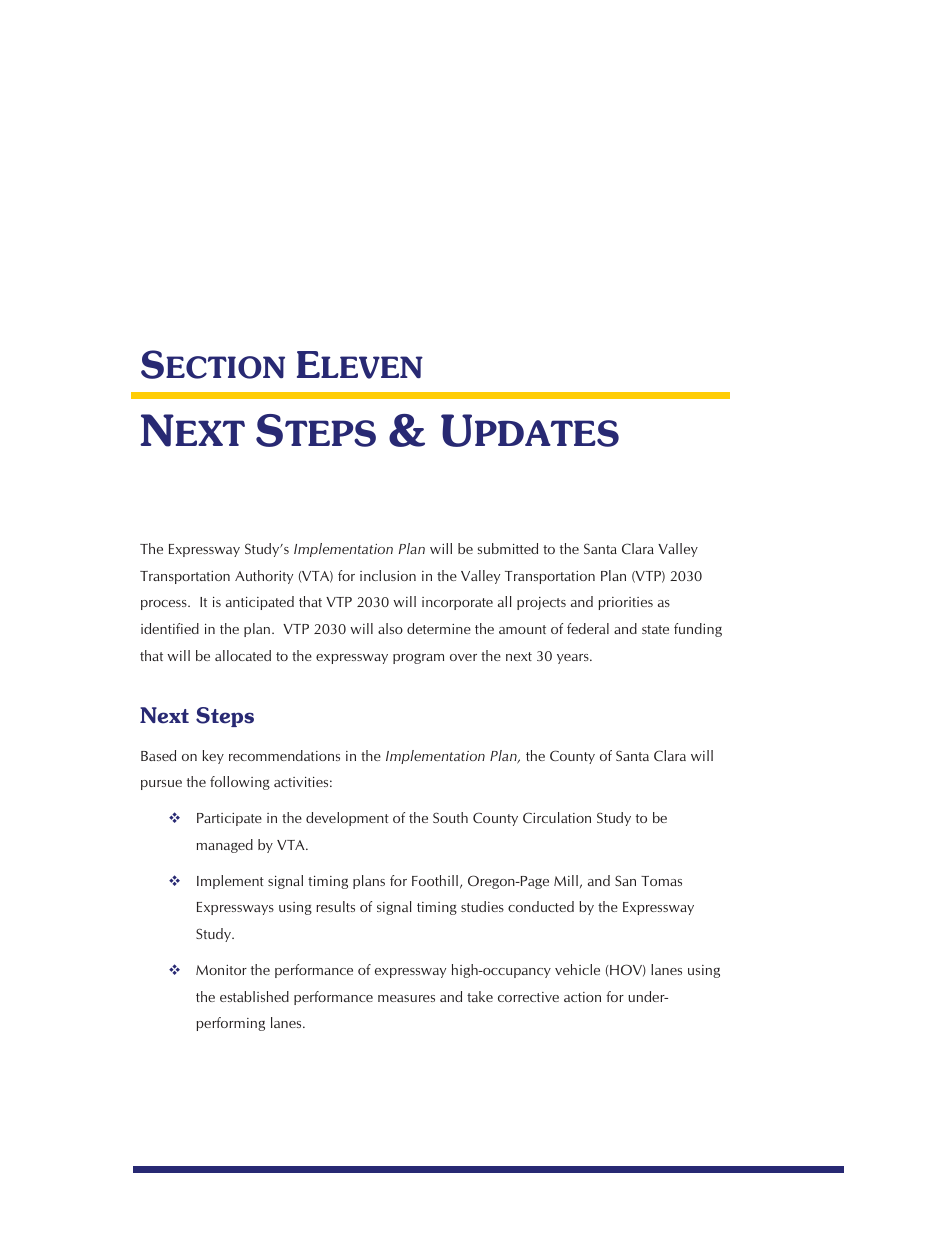  What do you see at coordinates (243, 655) in the image?
I see `allocated` at bounding box center [243, 655].
